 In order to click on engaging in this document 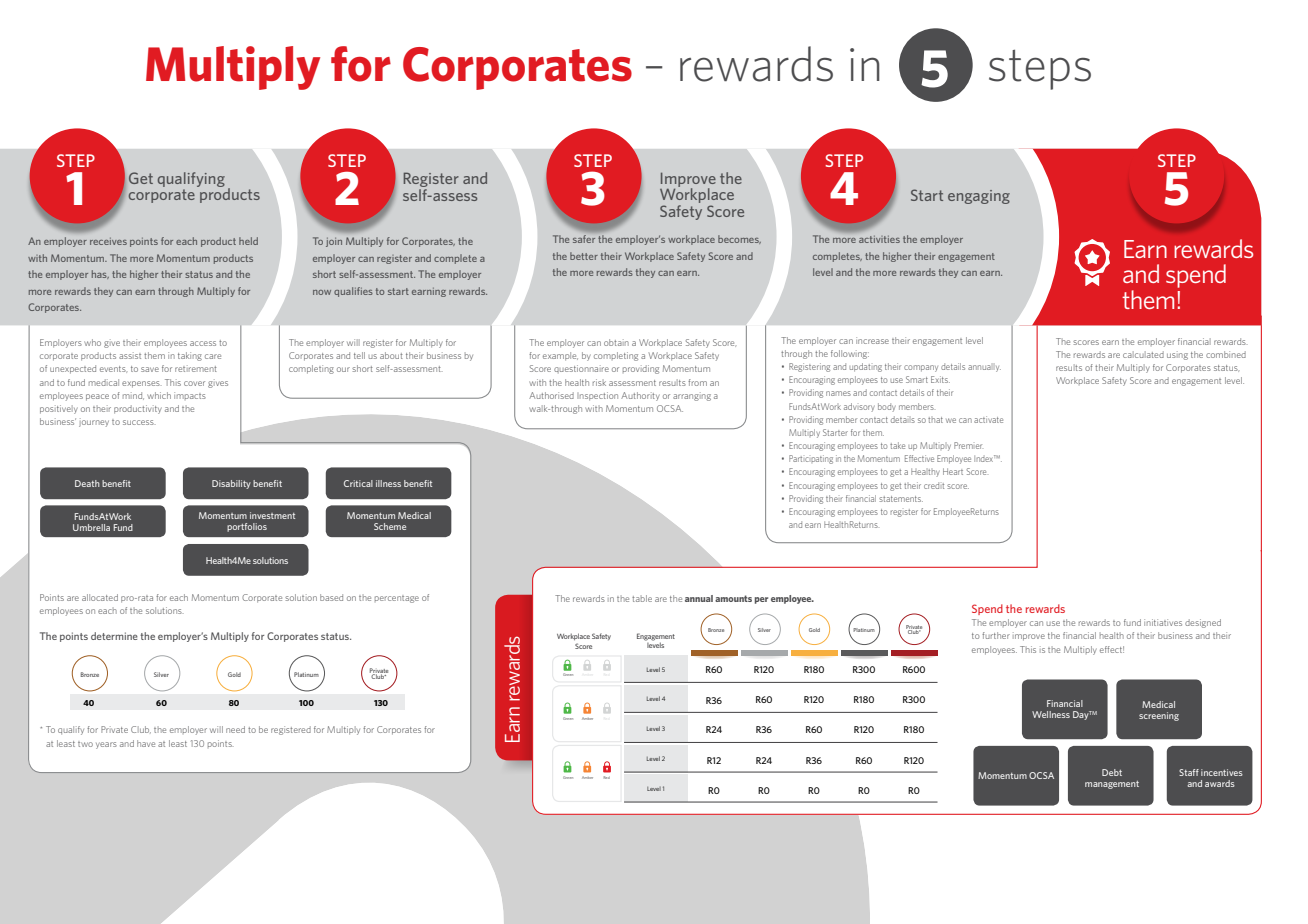, I will do `click(979, 197)`.
